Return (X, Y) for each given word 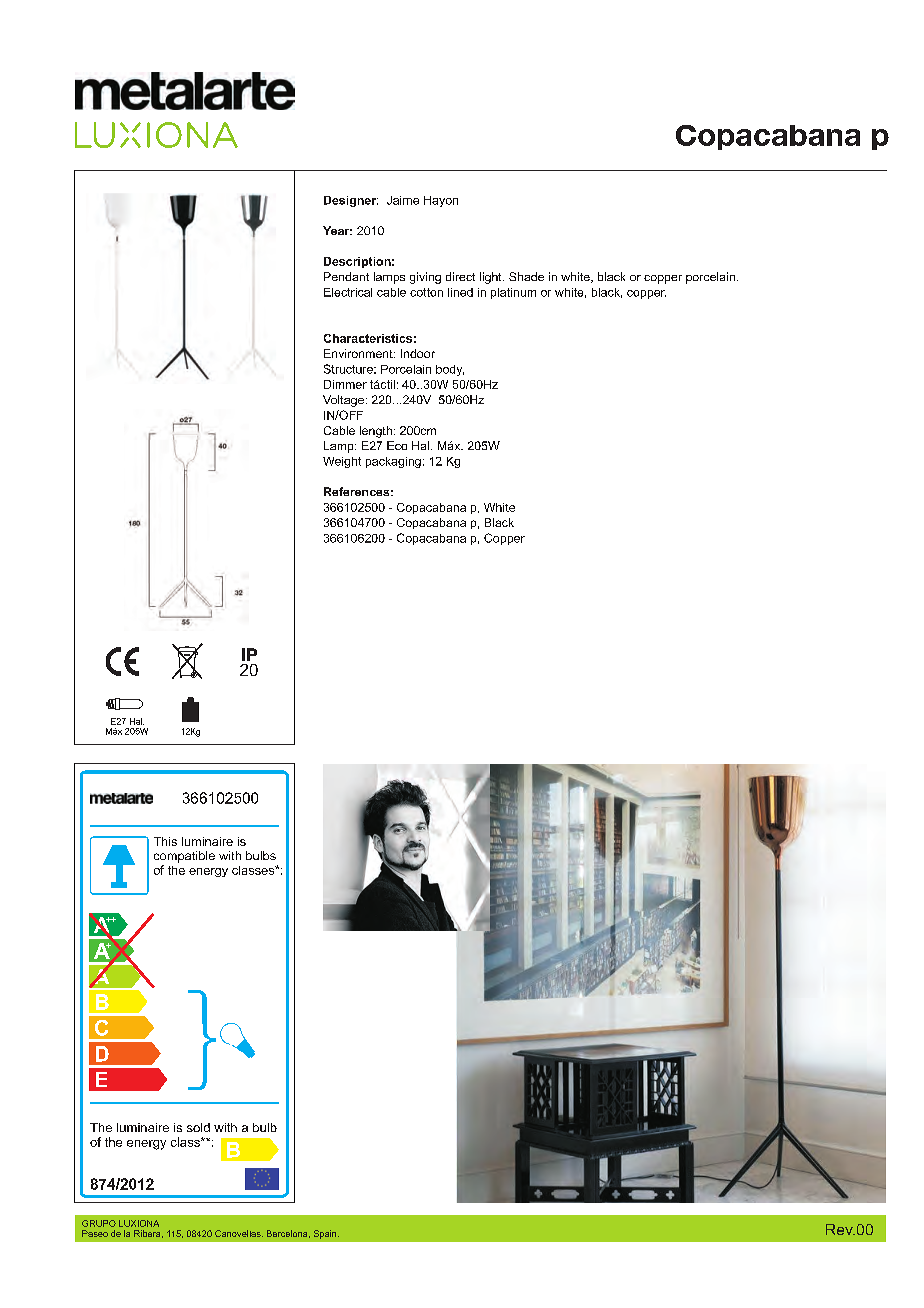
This (165, 841)
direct (460, 276)
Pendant (346, 276)
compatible (184, 857)
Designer (351, 201)
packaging (393, 462)
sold (198, 1127)
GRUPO (99, 1223)
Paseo (95, 1233)
